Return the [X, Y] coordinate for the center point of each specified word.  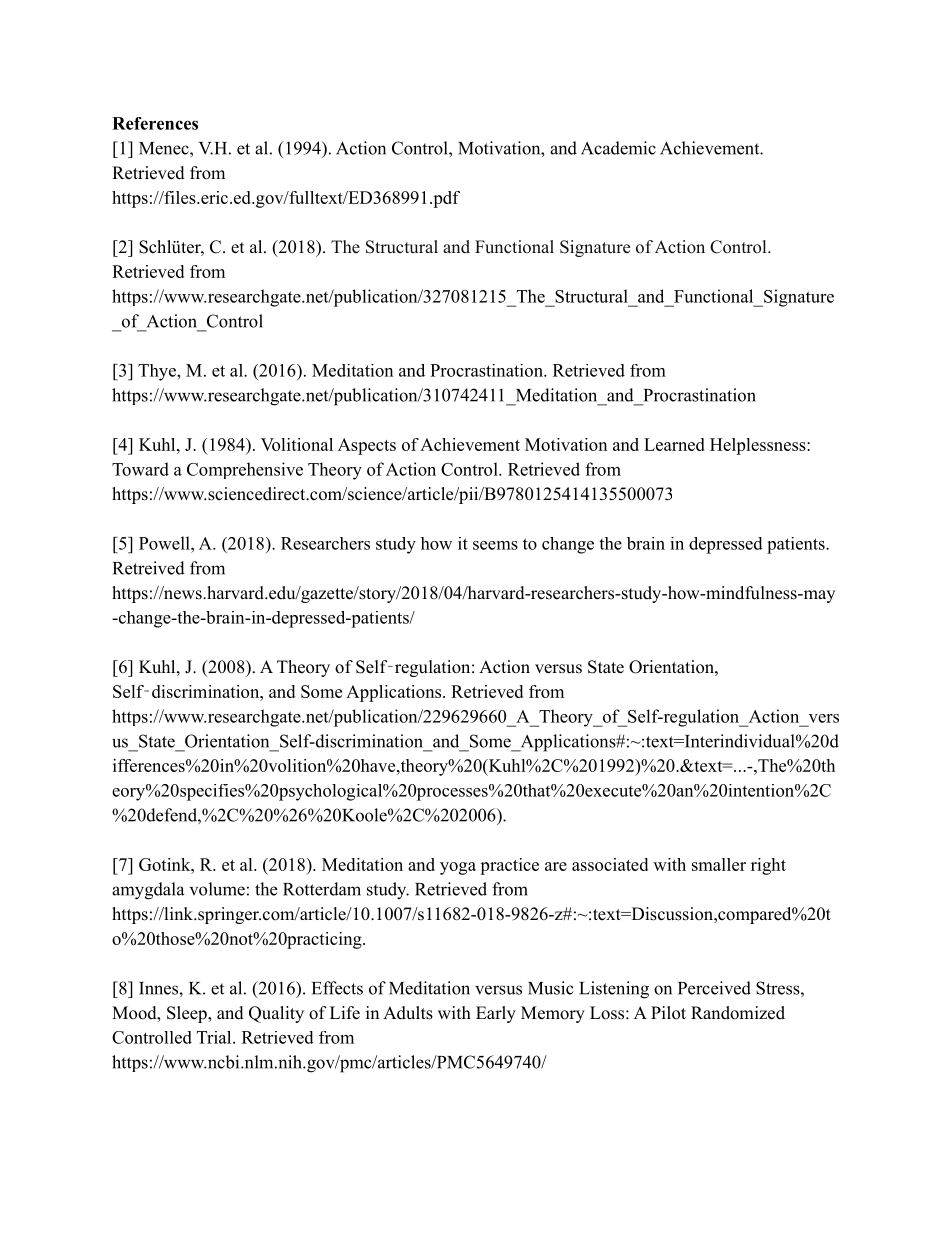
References [155, 123]
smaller [719, 864]
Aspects [367, 446]
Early [496, 1014]
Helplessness [758, 446]
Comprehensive [245, 470]
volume [217, 889]
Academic [618, 148]
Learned [674, 444]
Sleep [188, 1014]
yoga [458, 868]
